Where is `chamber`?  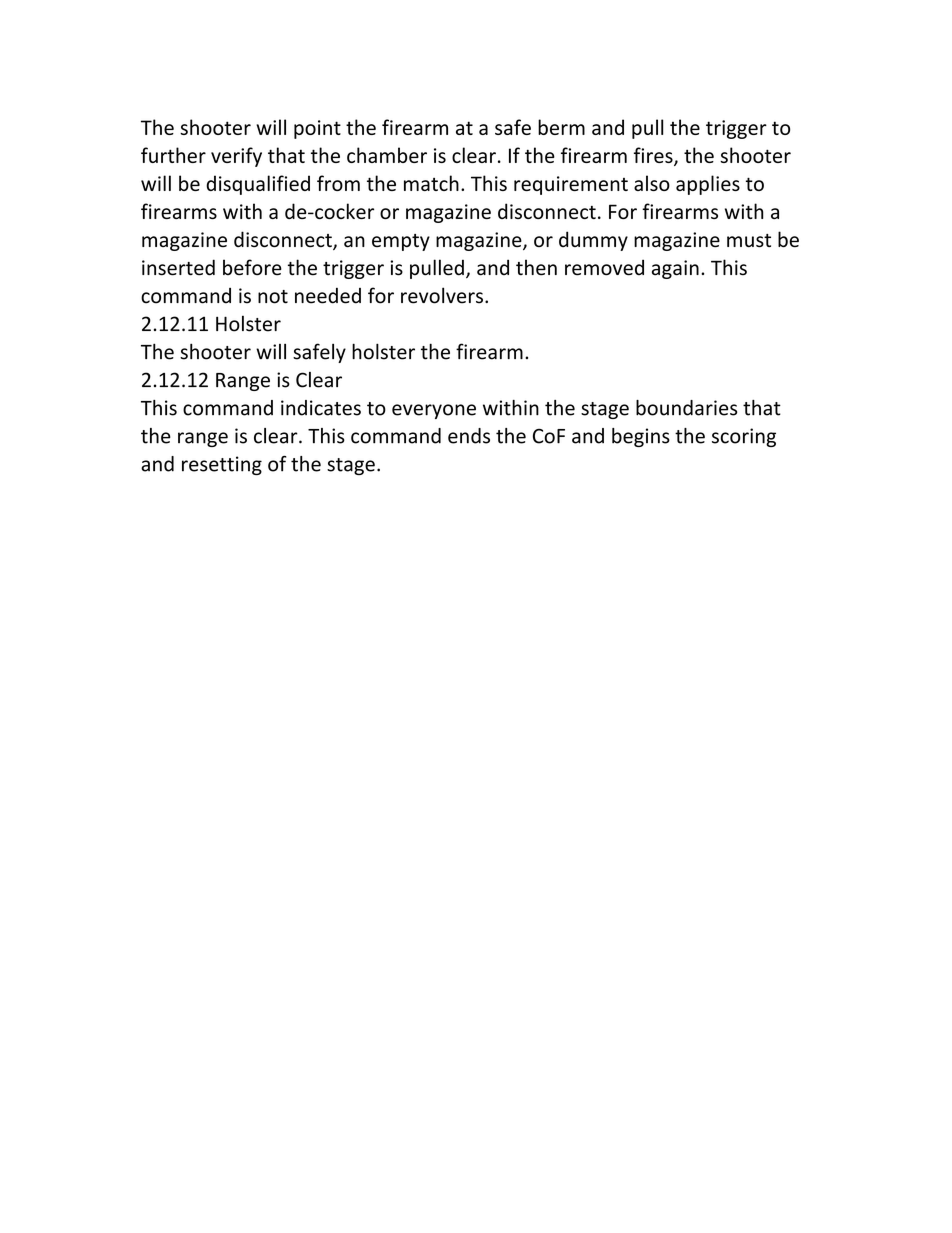 chamber is located at coordinates (387, 155).
